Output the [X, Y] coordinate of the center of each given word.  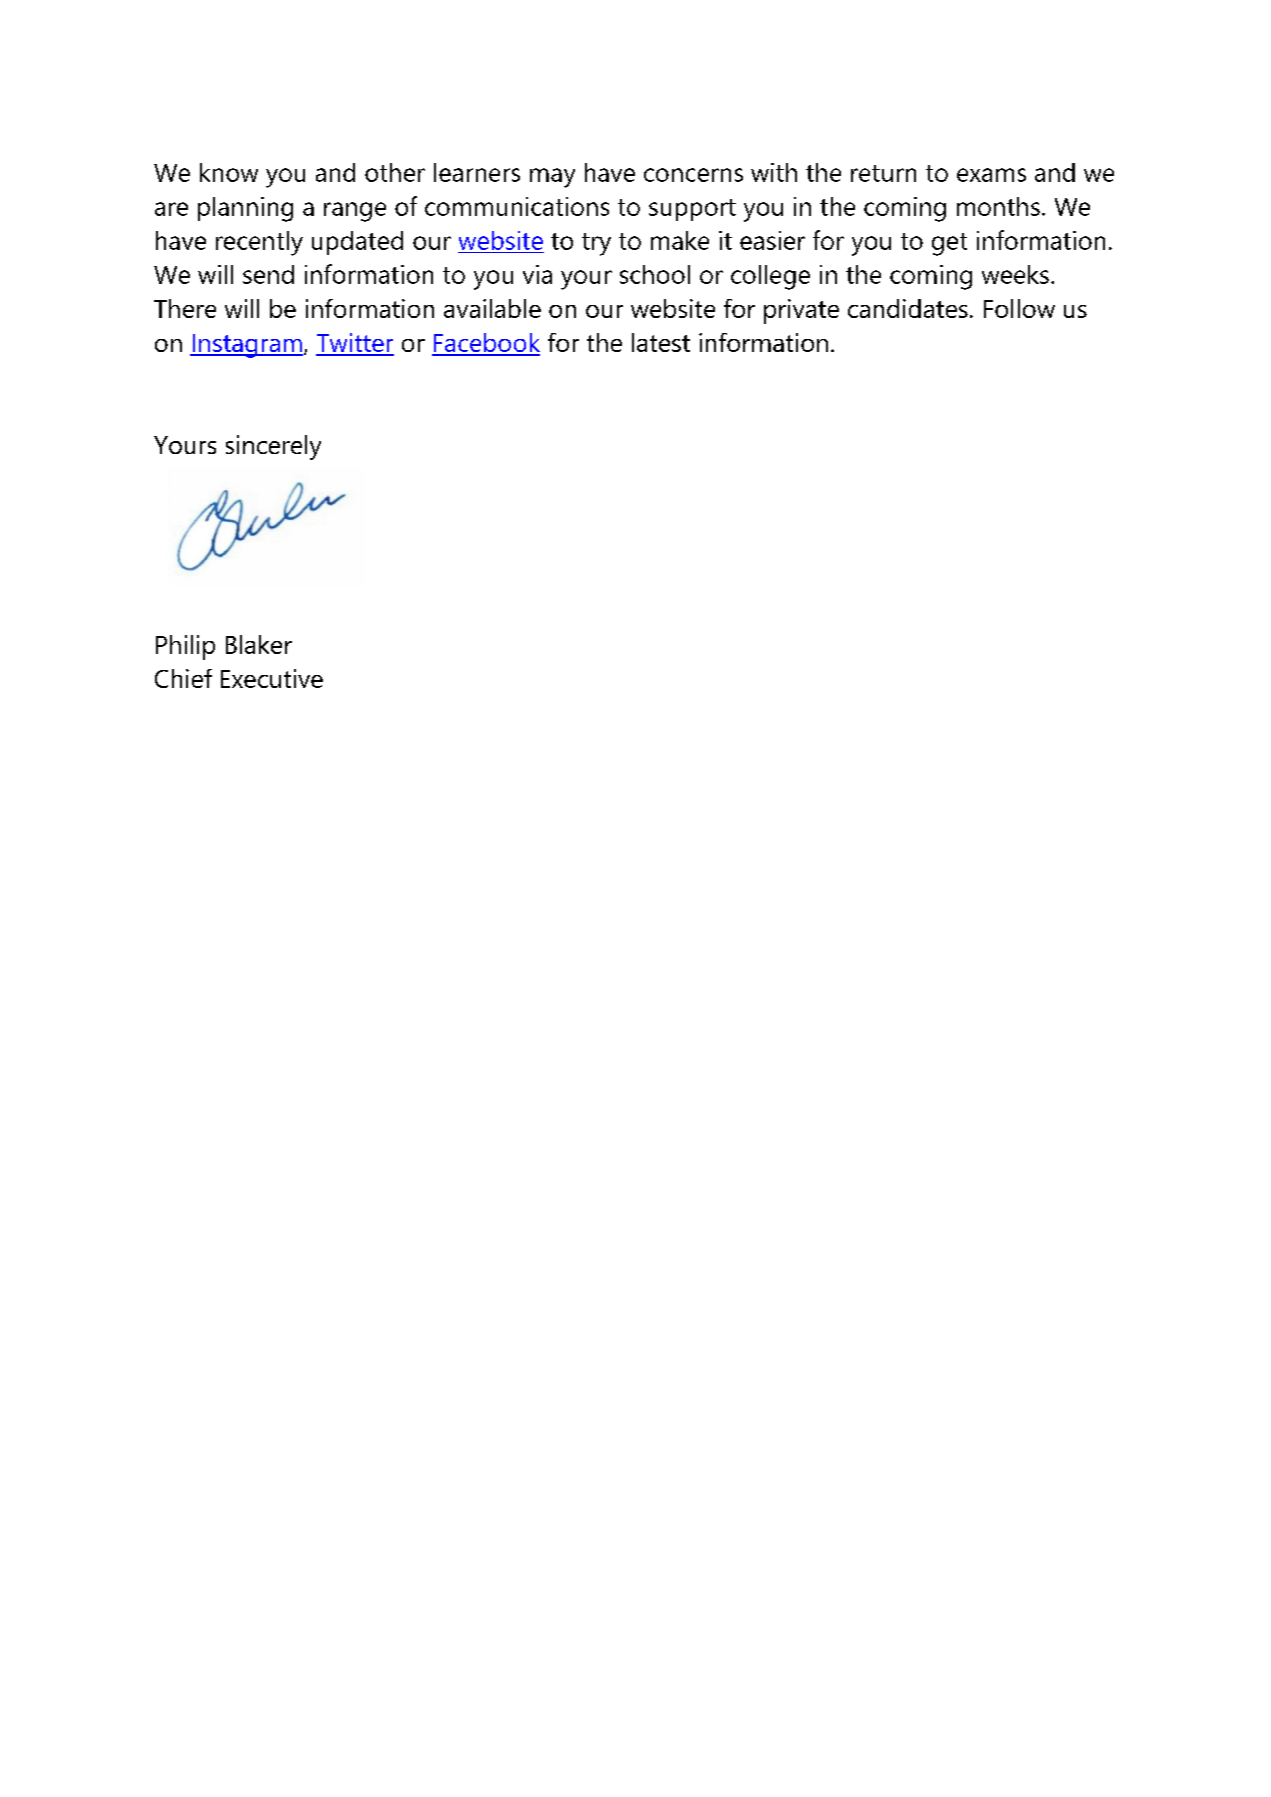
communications [517, 206]
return [883, 173]
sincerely [273, 447]
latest [661, 342]
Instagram [246, 346]
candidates [908, 308]
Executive [272, 678]
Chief [183, 678]
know [229, 172]
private [801, 311]
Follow [1019, 308]
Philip [185, 647]
